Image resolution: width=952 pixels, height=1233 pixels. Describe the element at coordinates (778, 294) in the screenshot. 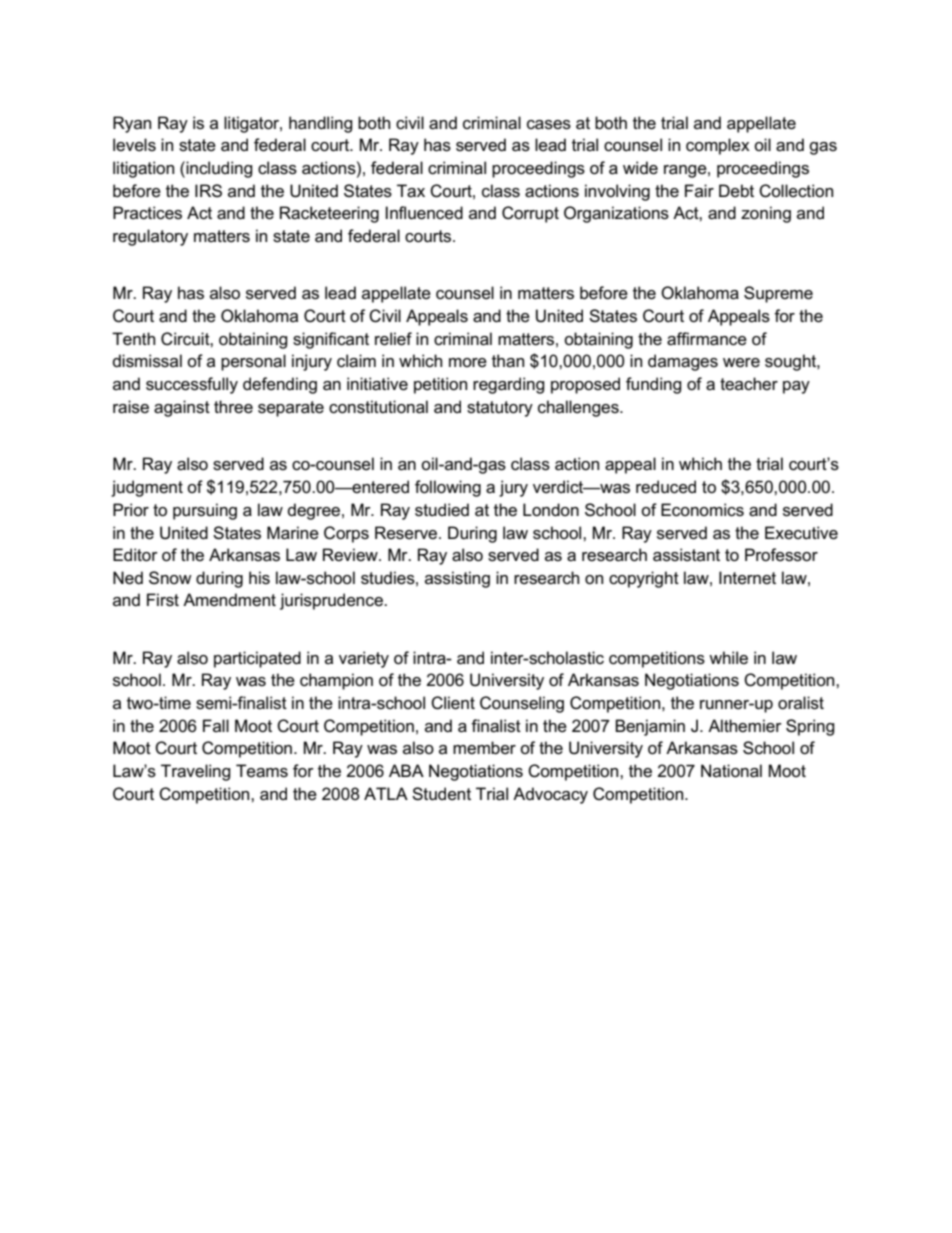

I see `Supreme` at that location.
